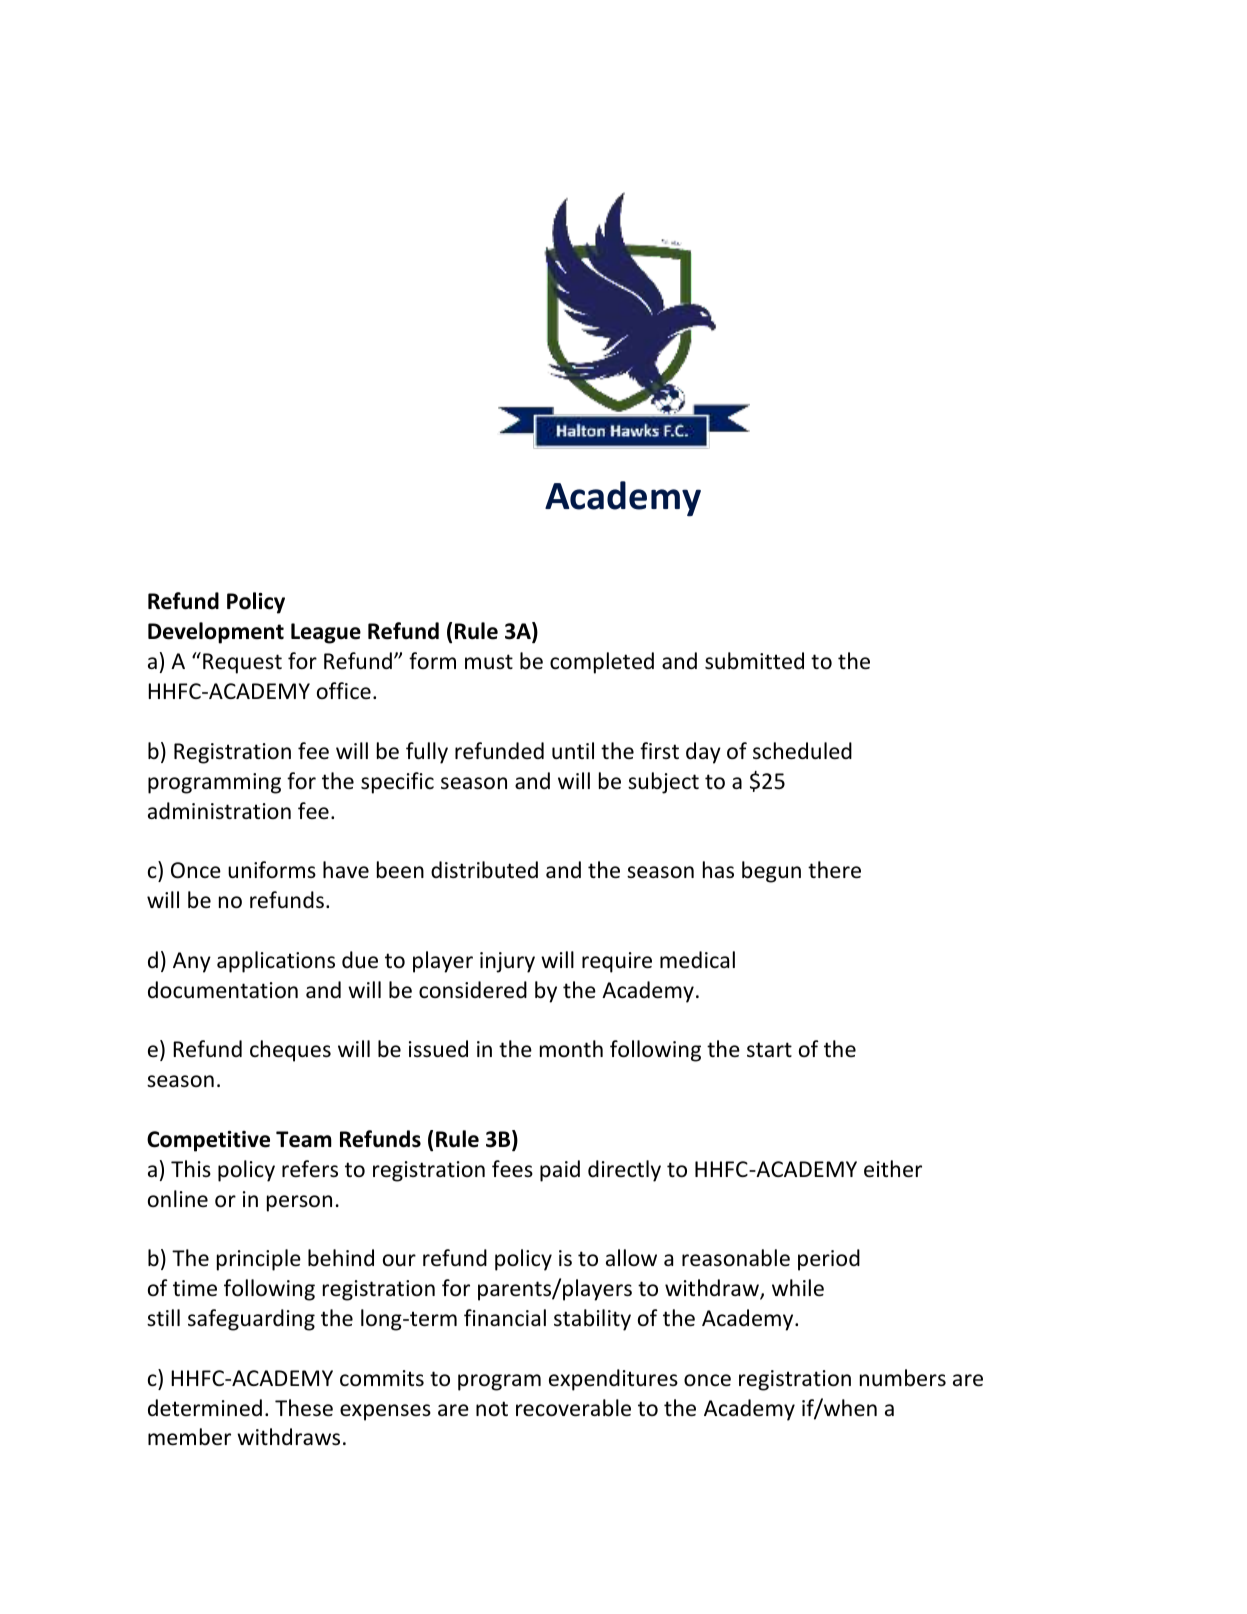 This document has height=1614, width=1247. What do you see at coordinates (484, 870) in the document?
I see `distributed` at bounding box center [484, 870].
